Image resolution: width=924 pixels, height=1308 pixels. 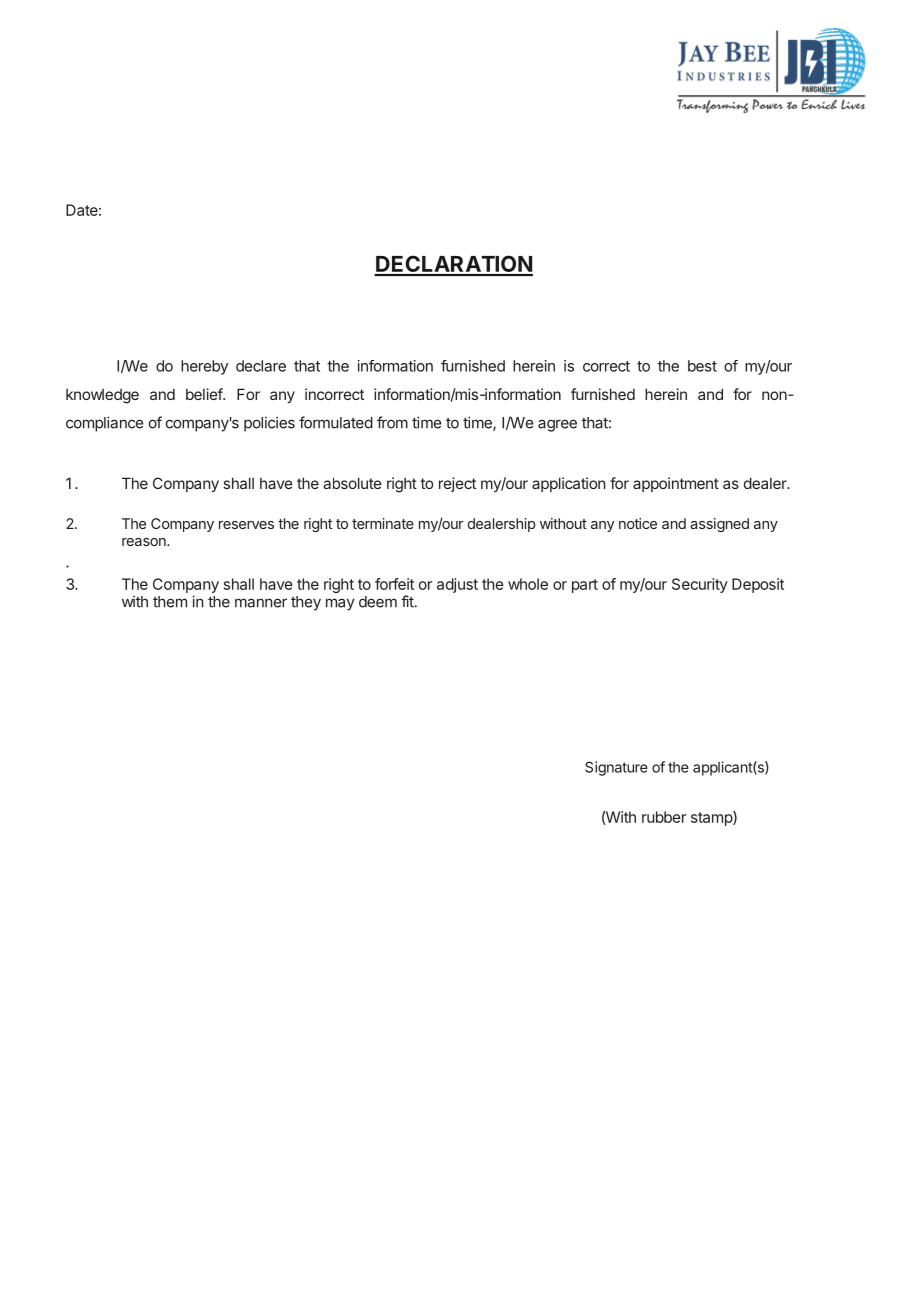 I want to click on best, so click(x=702, y=366).
